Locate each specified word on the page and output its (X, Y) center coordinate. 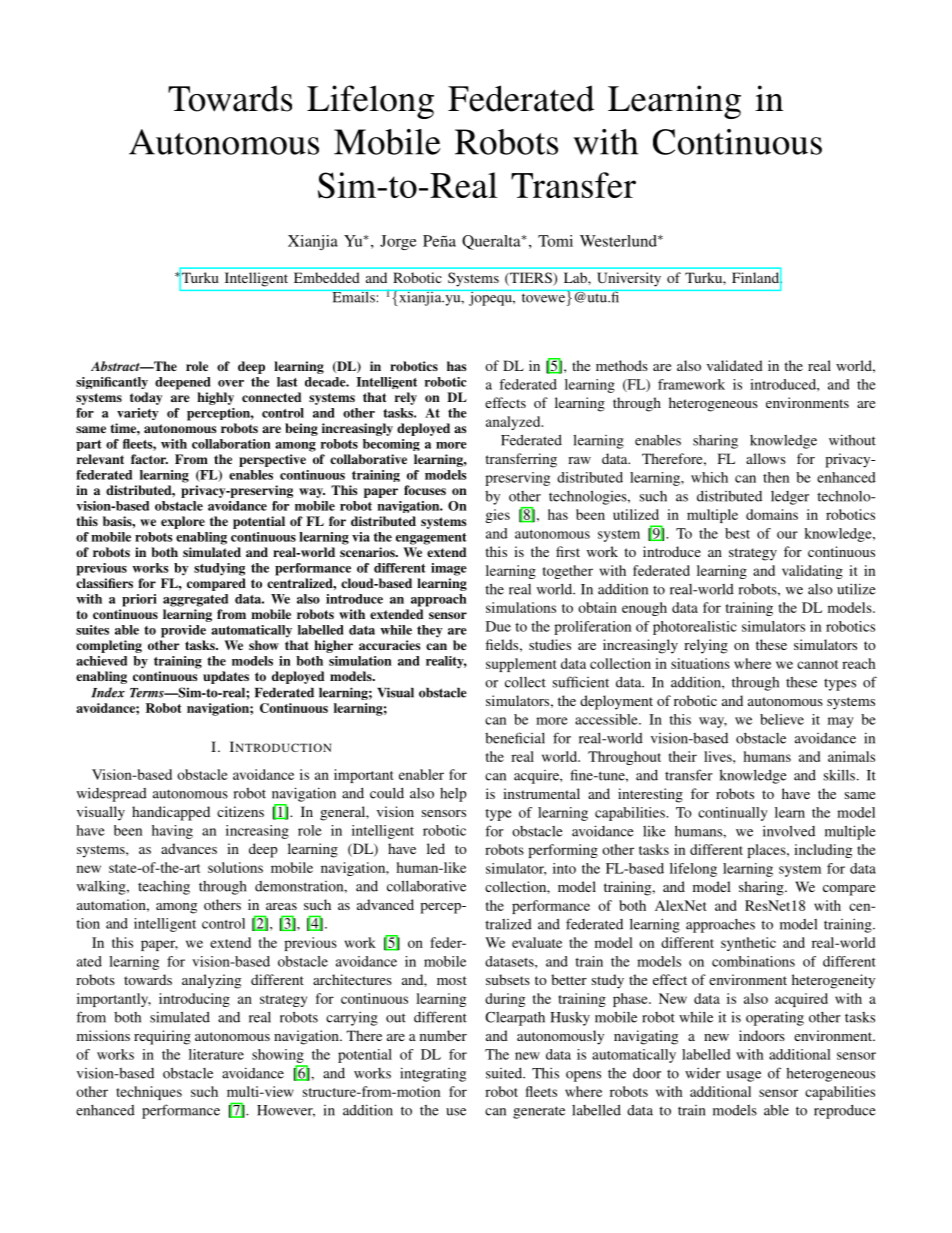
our (787, 535)
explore (183, 522)
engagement (431, 539)
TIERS (531, 279)
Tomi (555, 241)
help (453, 795)
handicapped (171, 813)
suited (505, 1073)
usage (743, 1076)
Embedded (327, 277)
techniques (149, 1093)
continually (733, 814)
